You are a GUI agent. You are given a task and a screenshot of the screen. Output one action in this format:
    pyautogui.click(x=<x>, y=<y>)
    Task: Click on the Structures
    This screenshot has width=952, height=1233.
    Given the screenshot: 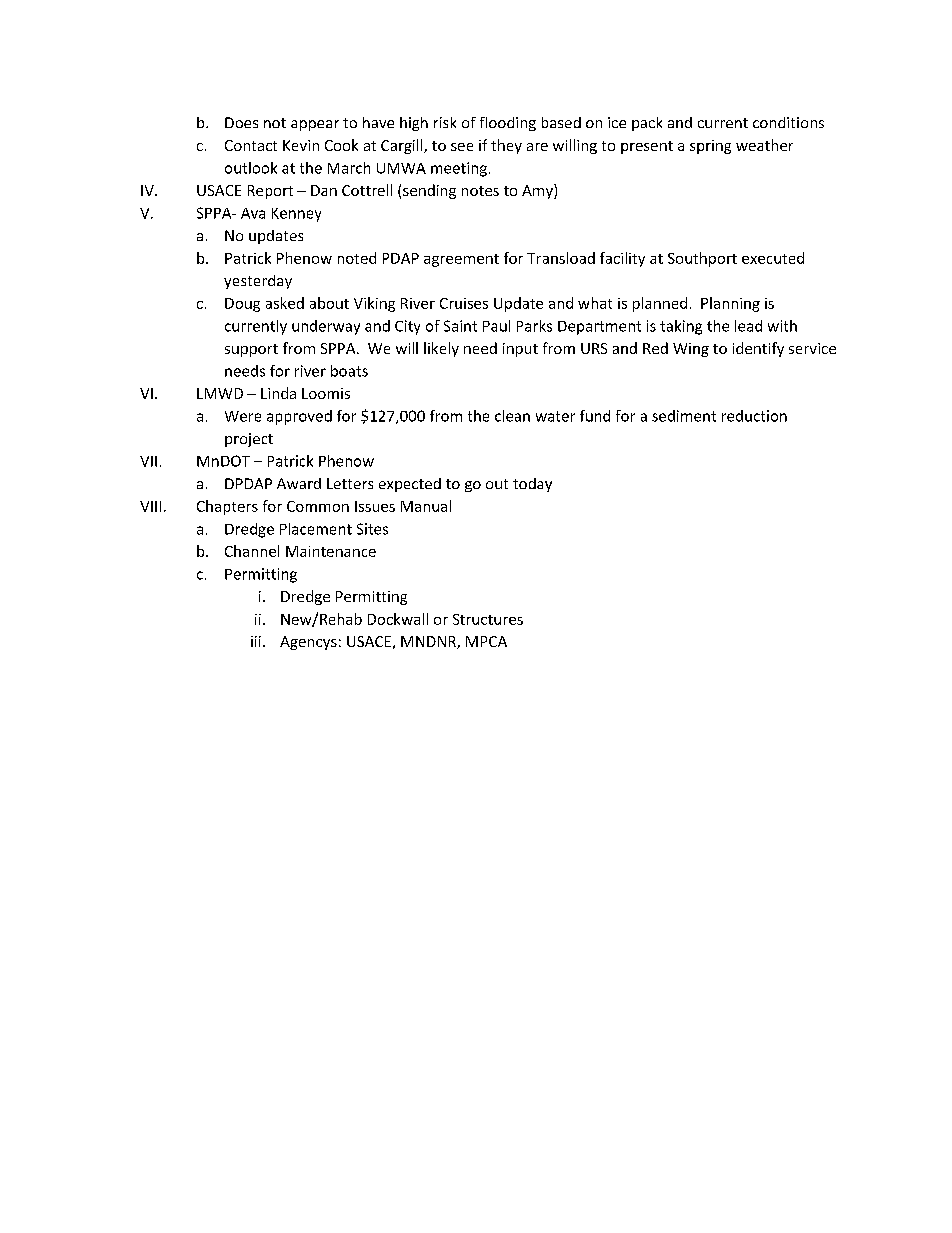 What is the action you would take?
    pyautogui.click(x=488, y=619)
